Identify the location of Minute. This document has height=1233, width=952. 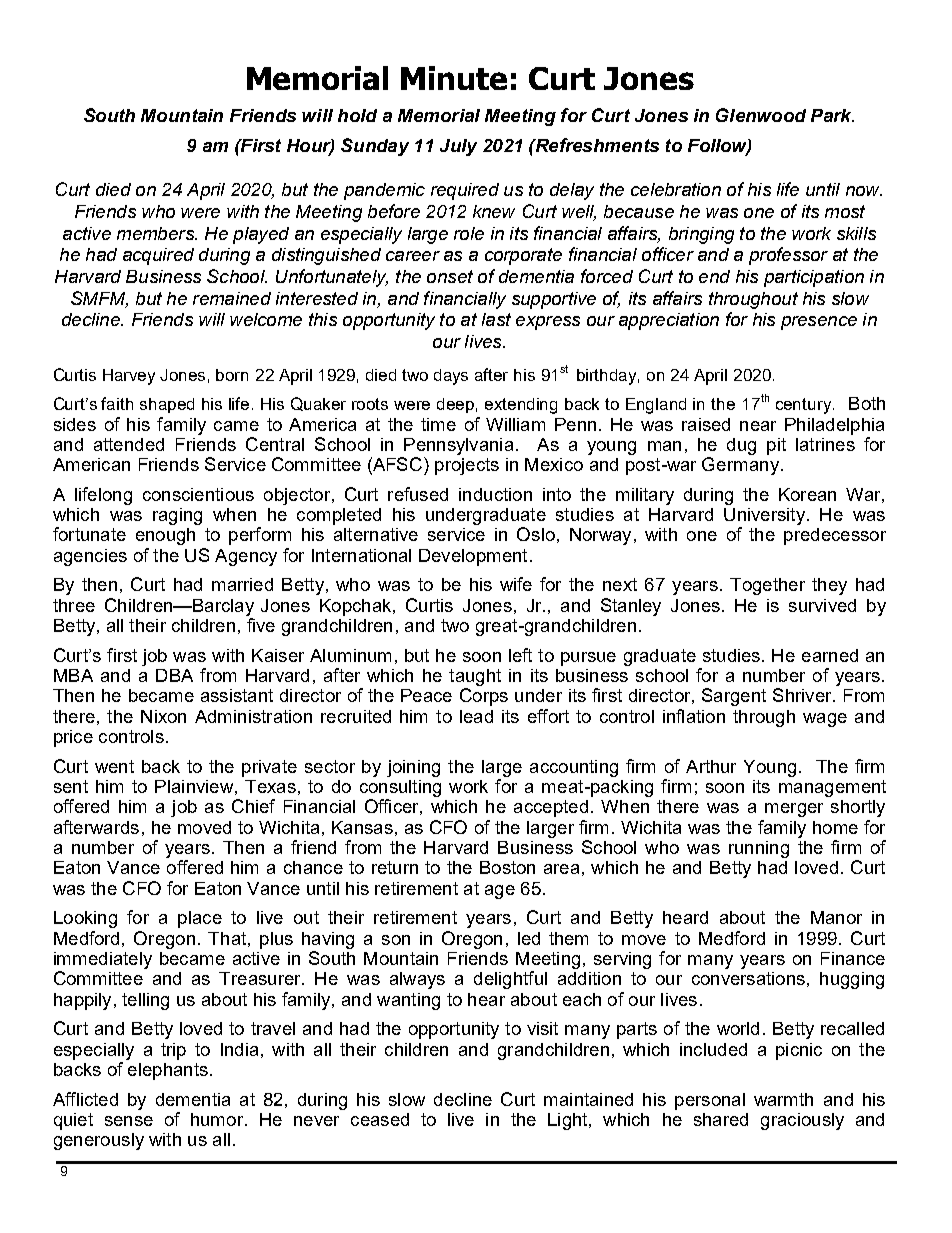
(454, 78).
